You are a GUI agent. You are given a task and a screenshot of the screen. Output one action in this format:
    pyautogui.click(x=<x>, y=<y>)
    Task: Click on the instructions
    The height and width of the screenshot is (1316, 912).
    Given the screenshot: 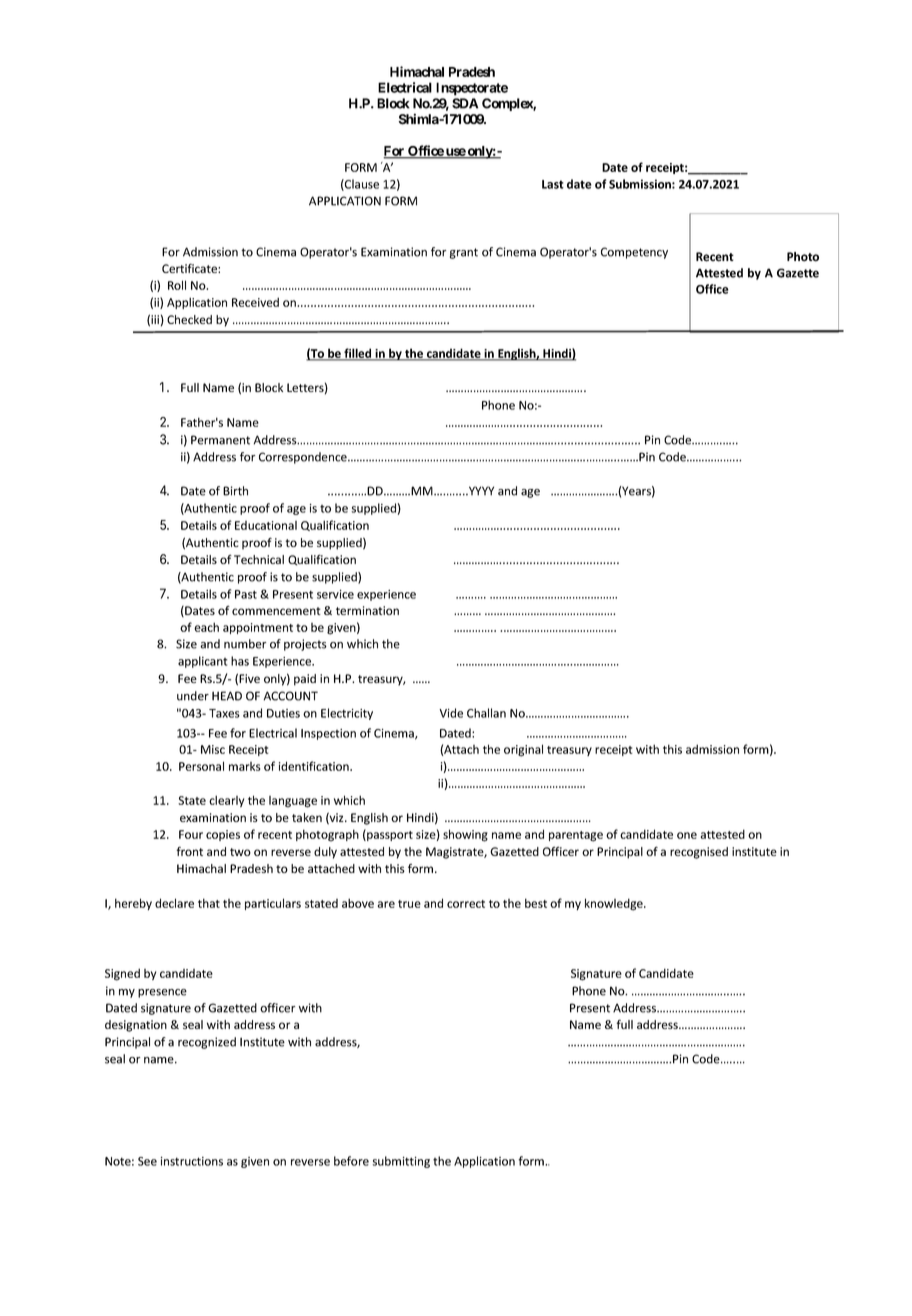 What is the action you would take?
    pyautogui.click(x=192, y=1161)
